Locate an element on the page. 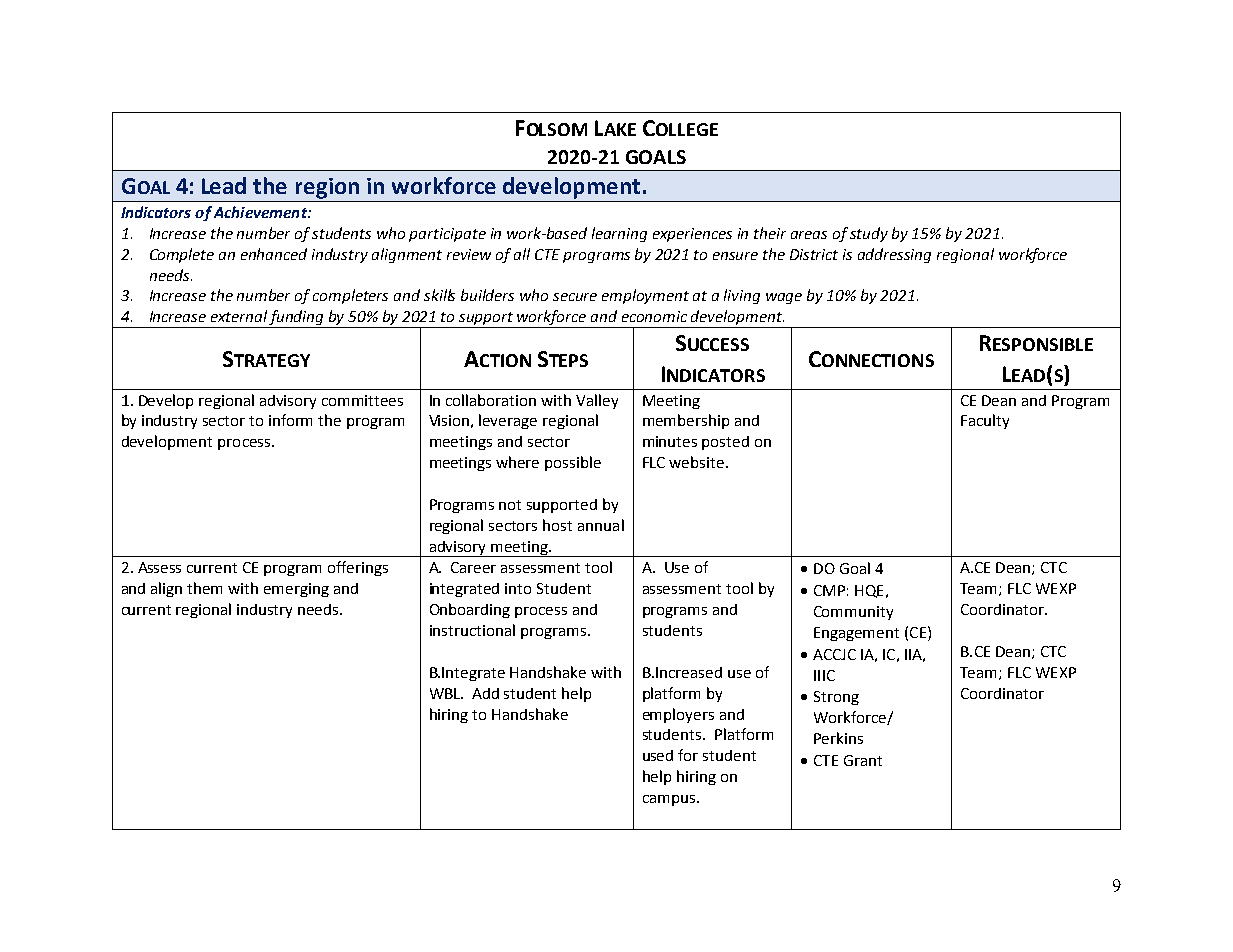 The width and height of the image is (1233, 952). offerings is located at coordinates (358, 568).
